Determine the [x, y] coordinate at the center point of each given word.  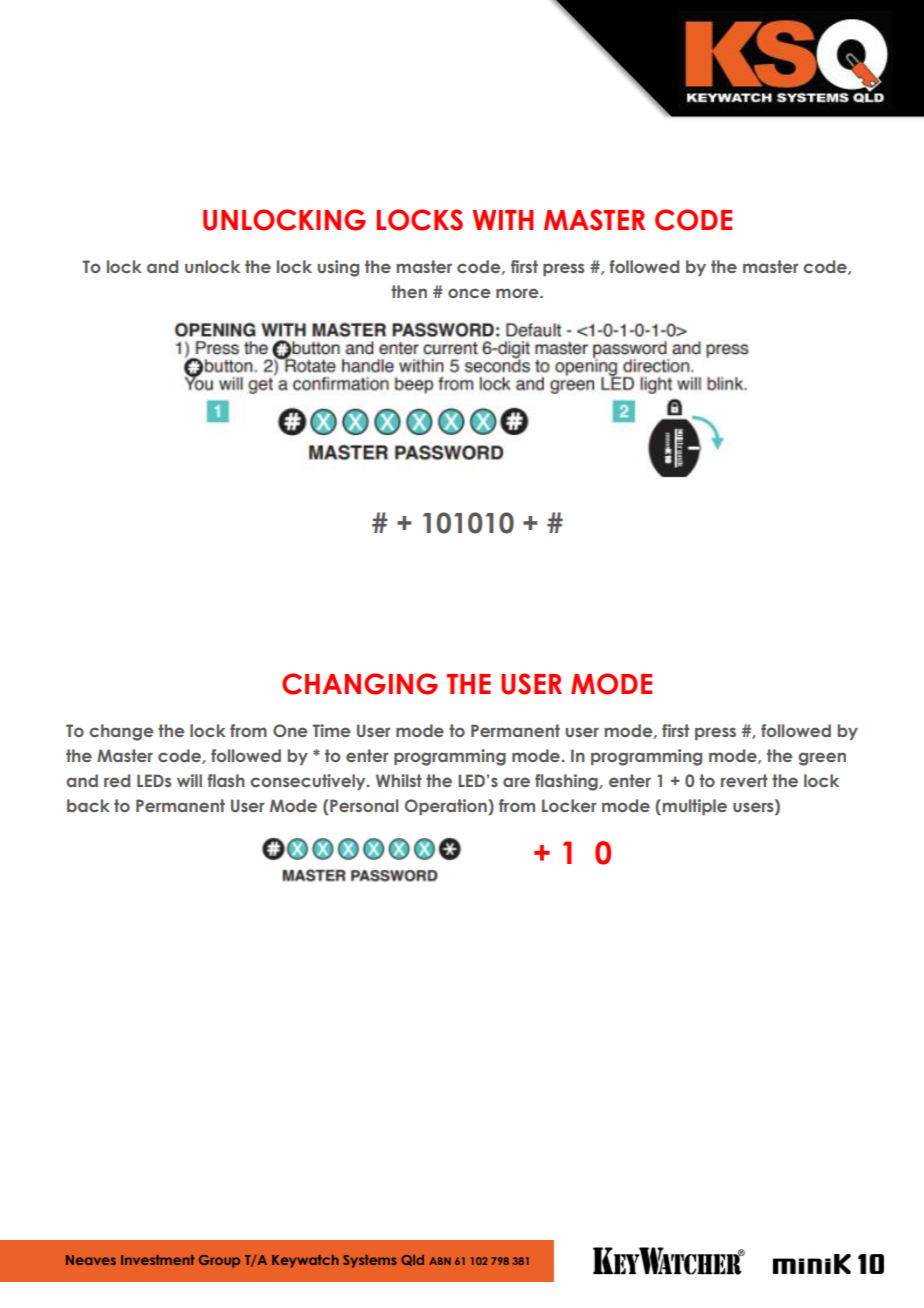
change [121, 732]
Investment [157, 1260]
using [338, 268]
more [518, 293]
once [469, 293]
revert [744, 780]
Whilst [399, 780]
